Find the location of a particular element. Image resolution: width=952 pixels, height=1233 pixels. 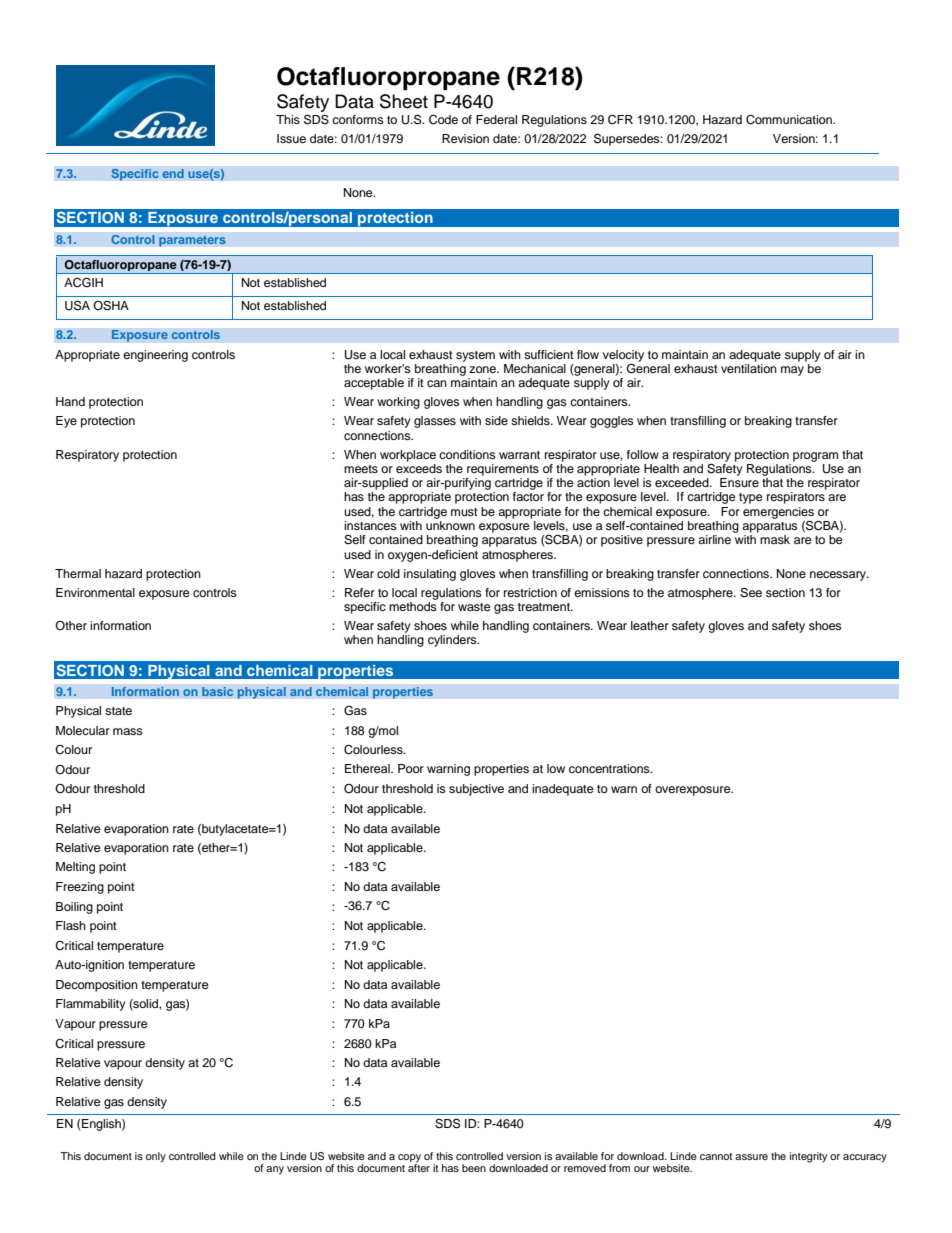

system is located at coordinates (475, 356).
